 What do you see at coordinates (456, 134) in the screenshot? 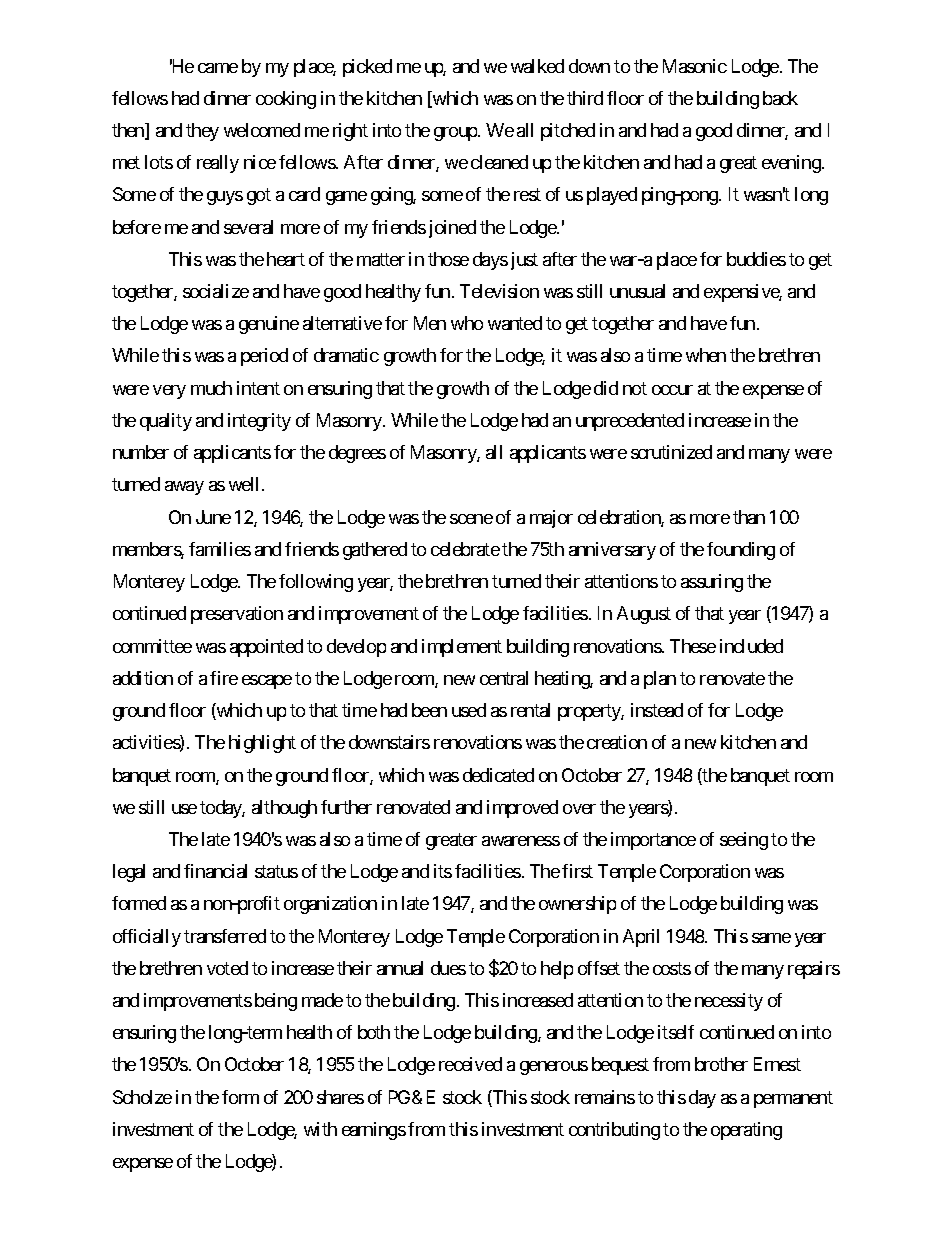
I see `group` at bounding box center [456, 134].
